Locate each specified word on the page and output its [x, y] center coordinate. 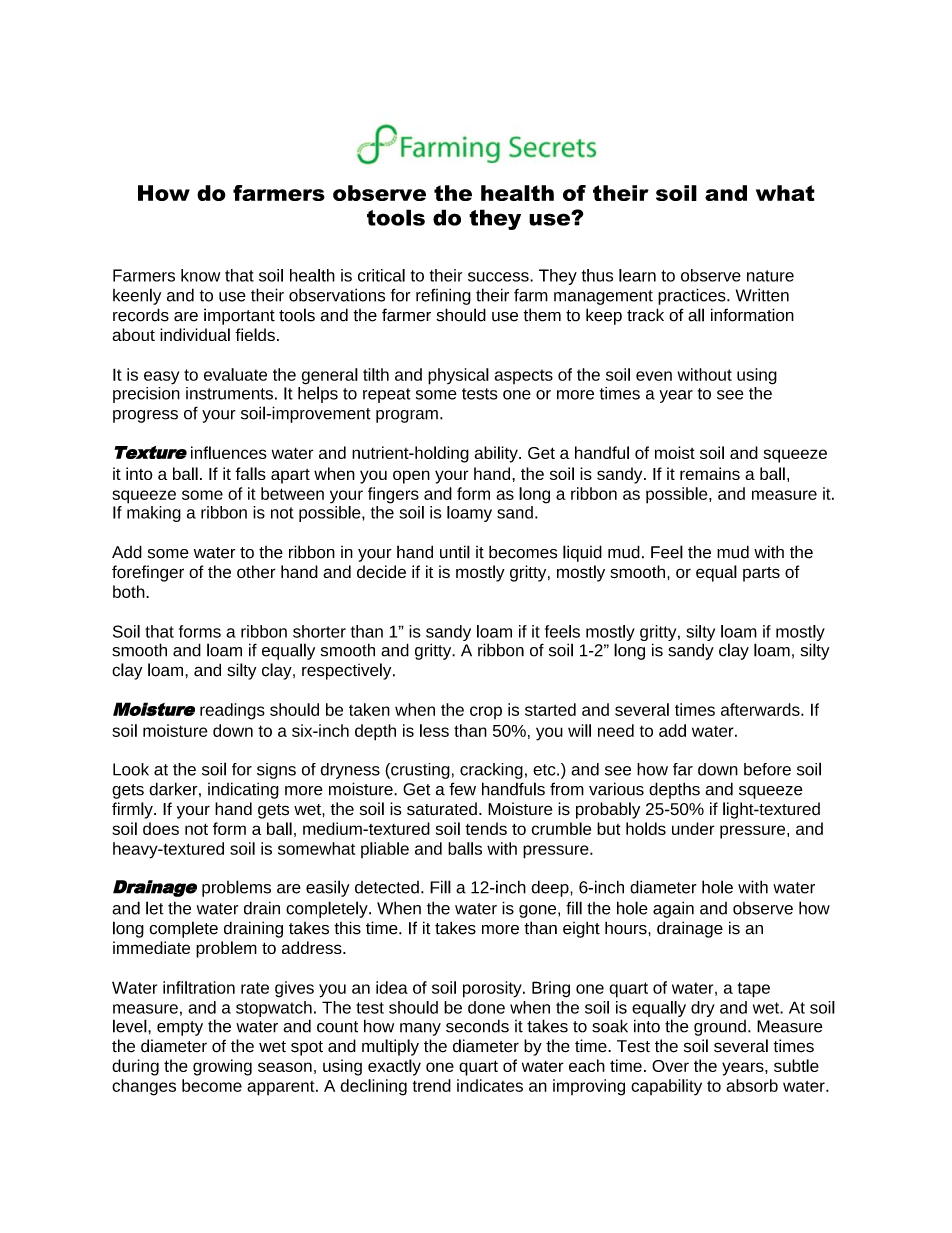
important [239, 316]
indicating [243, 790]
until [455, 552]
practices [693, 296]
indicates [490, 1085]
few [462, 789]
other [256, 571]
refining [443, 296]
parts [761, 574]
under [693, 828]
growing [222, 1067]
